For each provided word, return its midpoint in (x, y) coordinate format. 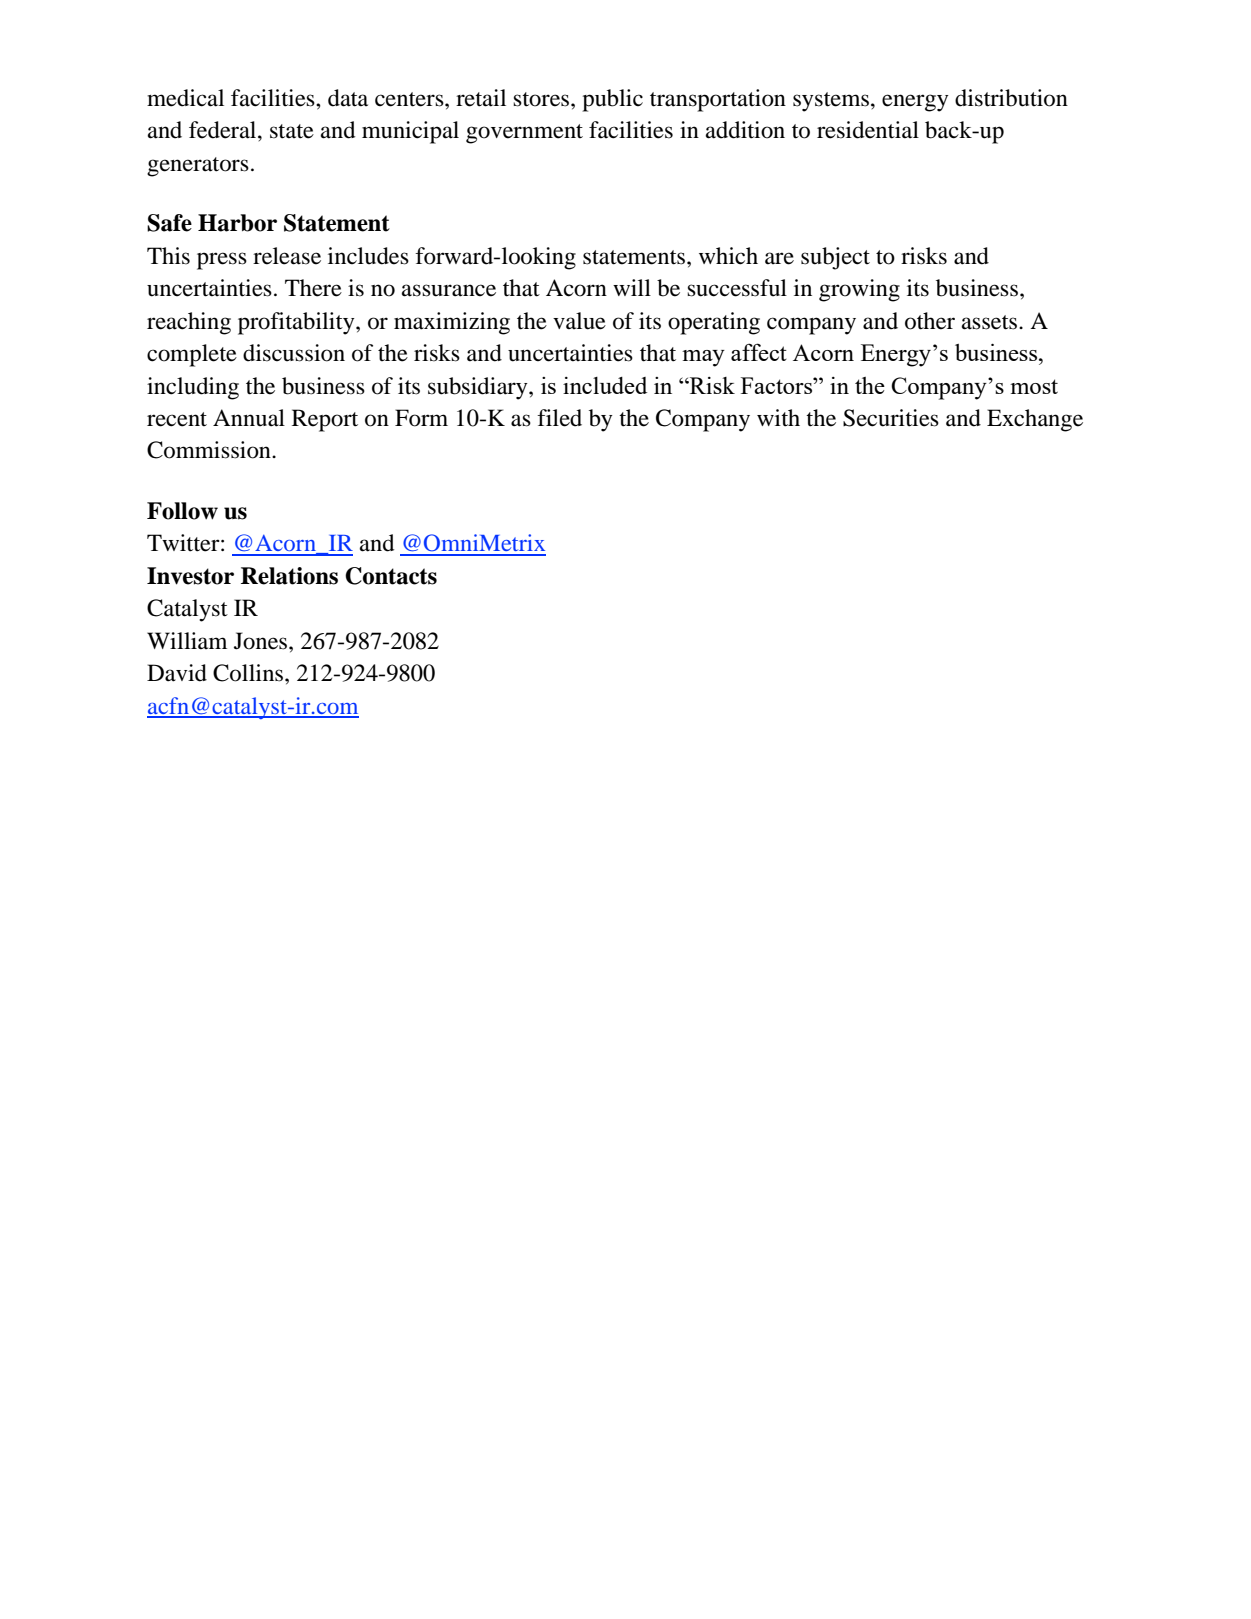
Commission (210, 450)
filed (559, 418)
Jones (262, 641)
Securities (891, 418)
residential (868, 130)
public (612, 100)
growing (859, 290)
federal (224, 130)
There (313, 288)
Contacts (391, 576)
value (579, 321)
